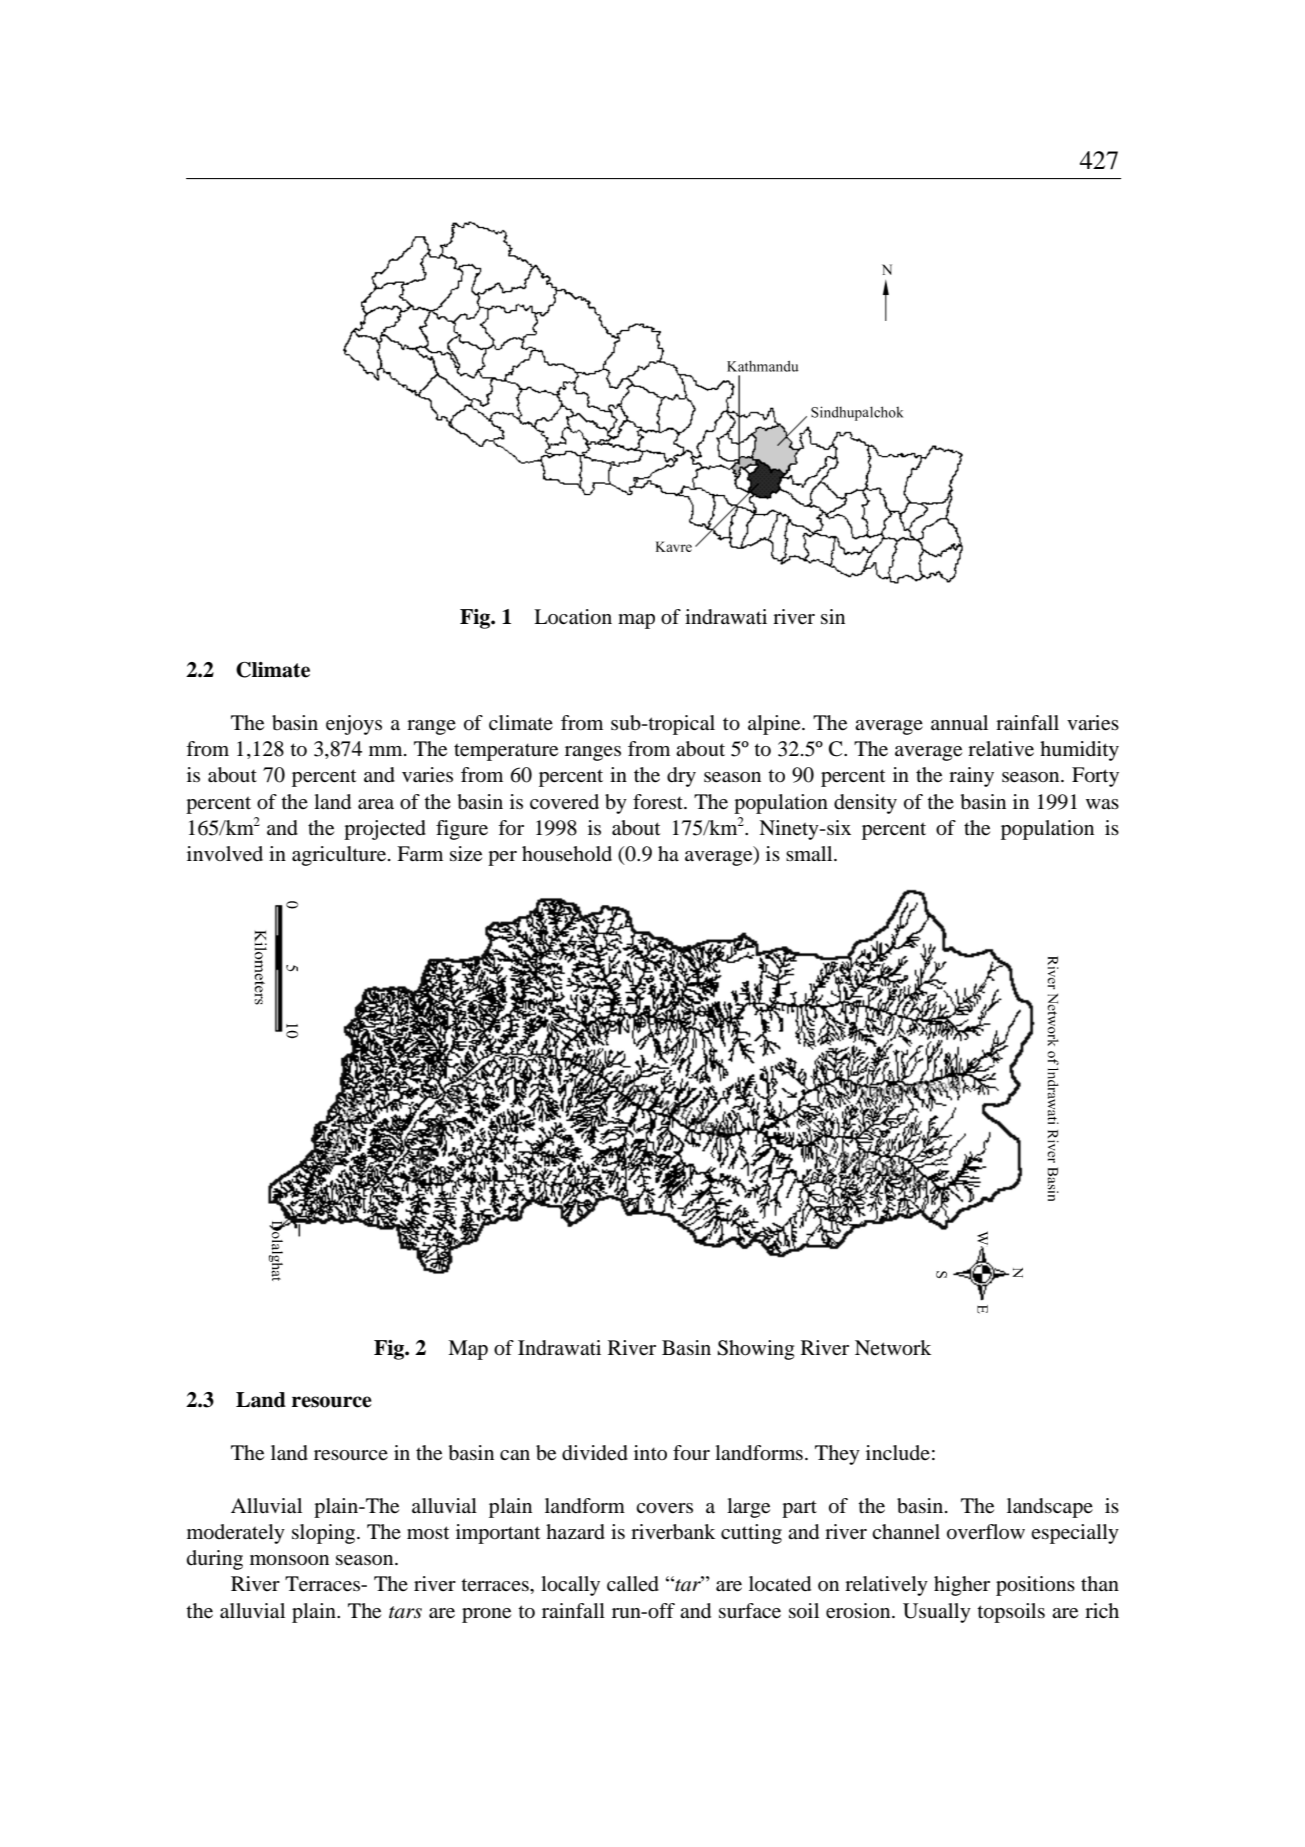 The image size is (1305, 1847). What do you see at coordinates (289, 1560) in the document?
I see `monsoon` at bounding box center [289, 1560].
